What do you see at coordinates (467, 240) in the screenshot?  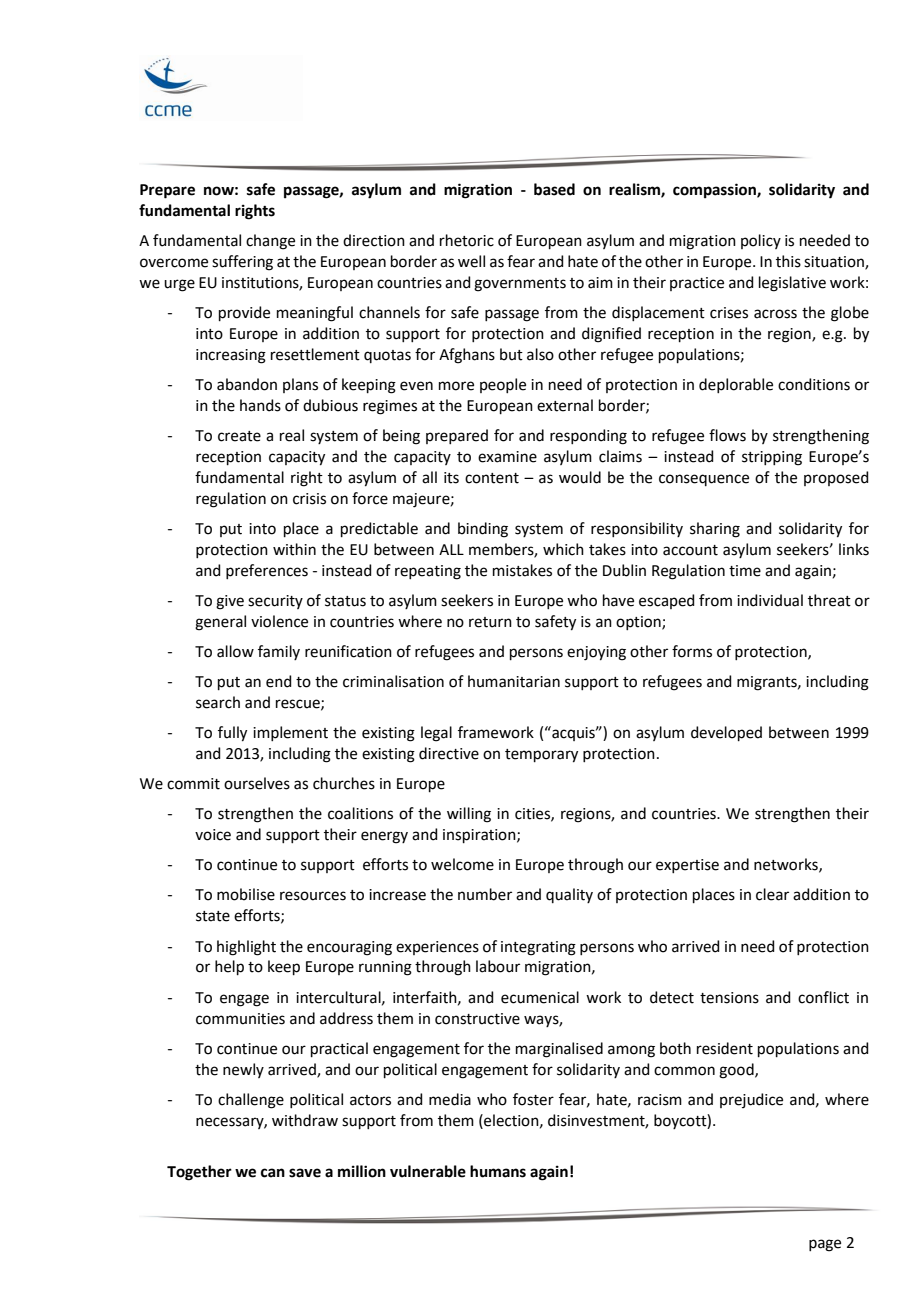 I see `rhetoric` at bounding box center [467, 240].
